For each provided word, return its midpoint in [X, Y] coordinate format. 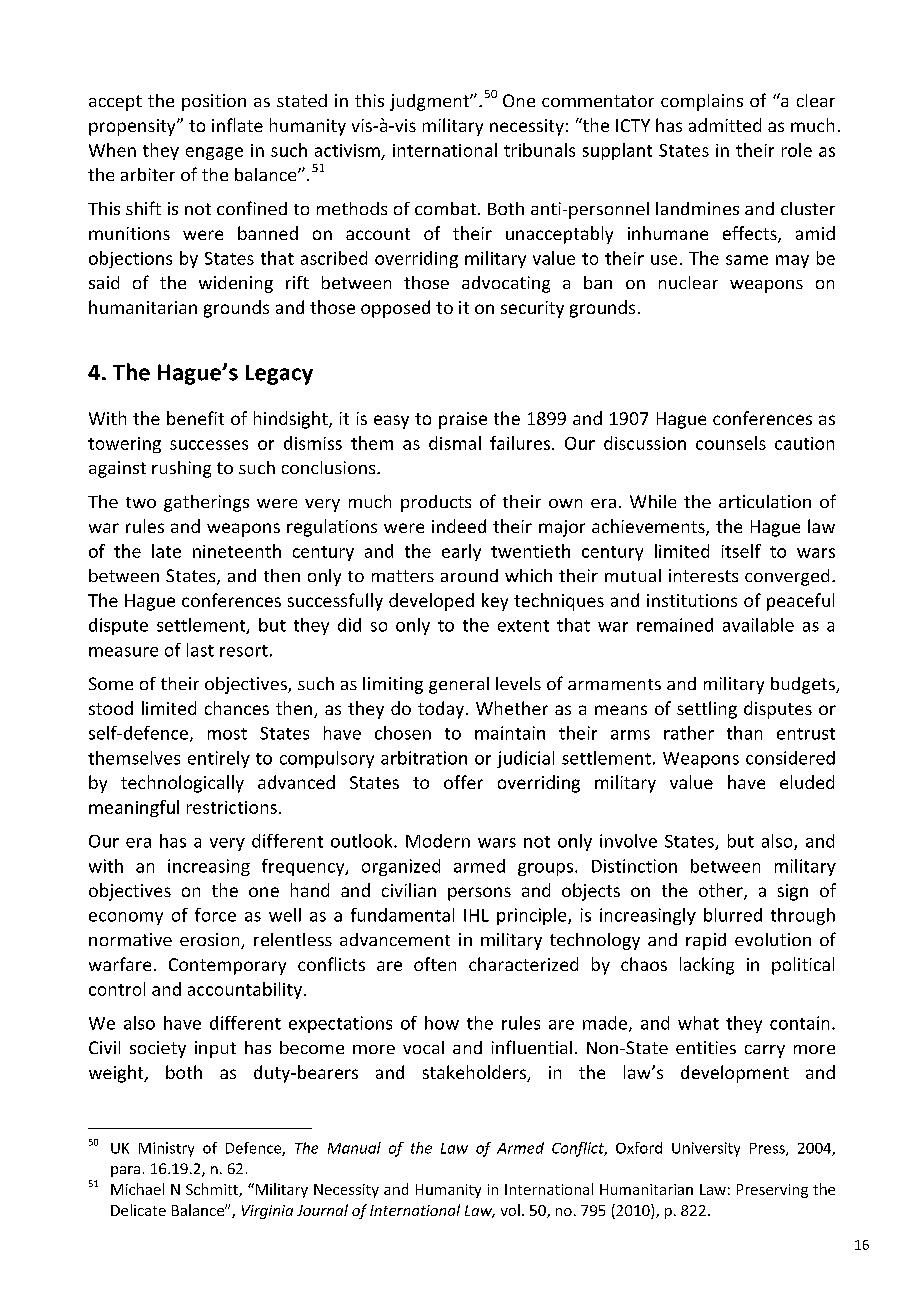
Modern [438, 841]
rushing [181, 469]
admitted [725, 125]
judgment [430, 102]
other [722, 891]
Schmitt [213, 1190]
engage [214, 153]
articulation [765, 501]
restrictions [232, 807]
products [436, 503]
